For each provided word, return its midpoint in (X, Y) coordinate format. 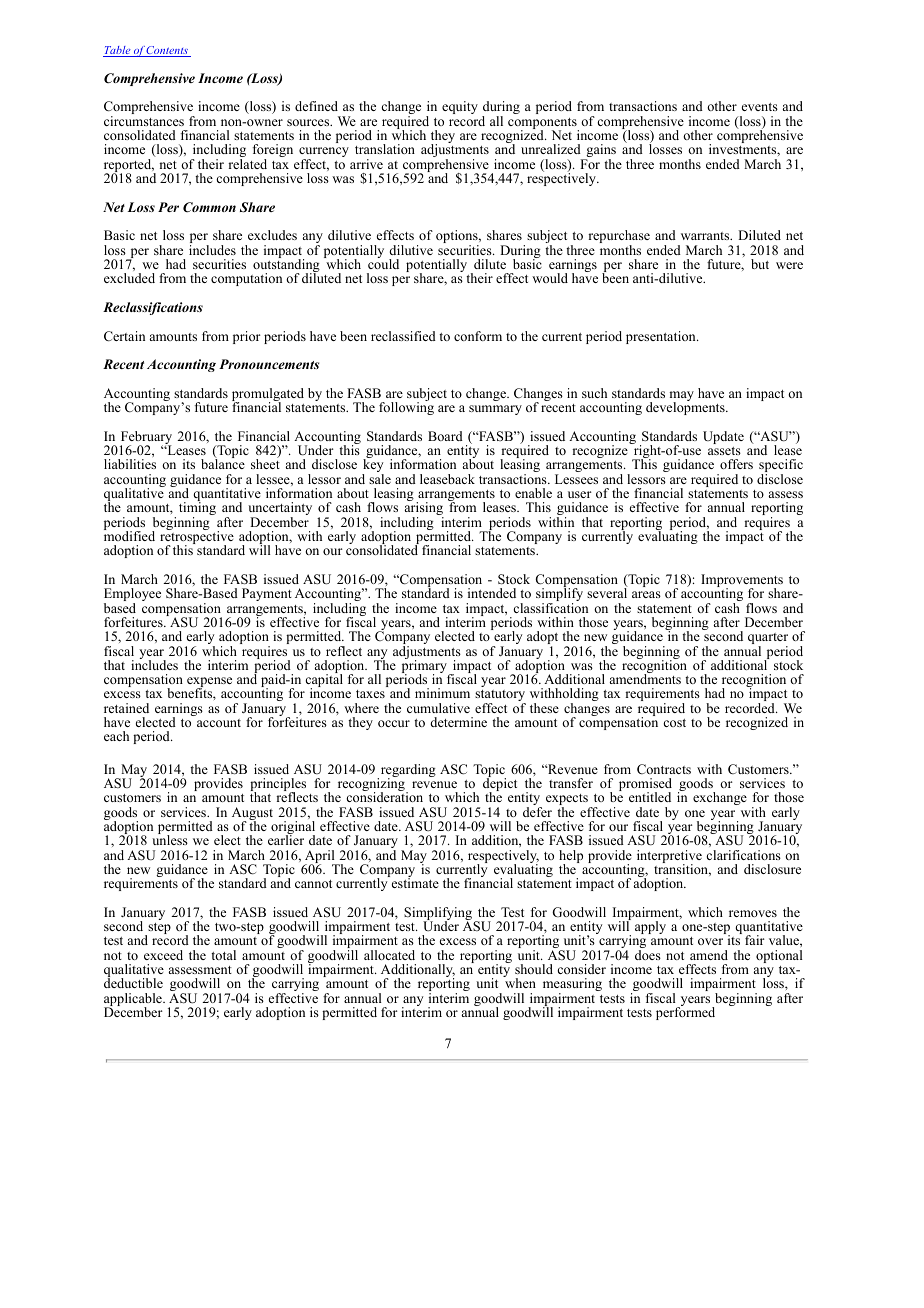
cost (674, 723)
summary (495, 410)
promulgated (268, 396)
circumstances (144, 121)
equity (460, 107)
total (223, 955)
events (760, 107)
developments (686, 407)
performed (685, 1012)
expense (209, 683)
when (519, 982)
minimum (442, 693)
